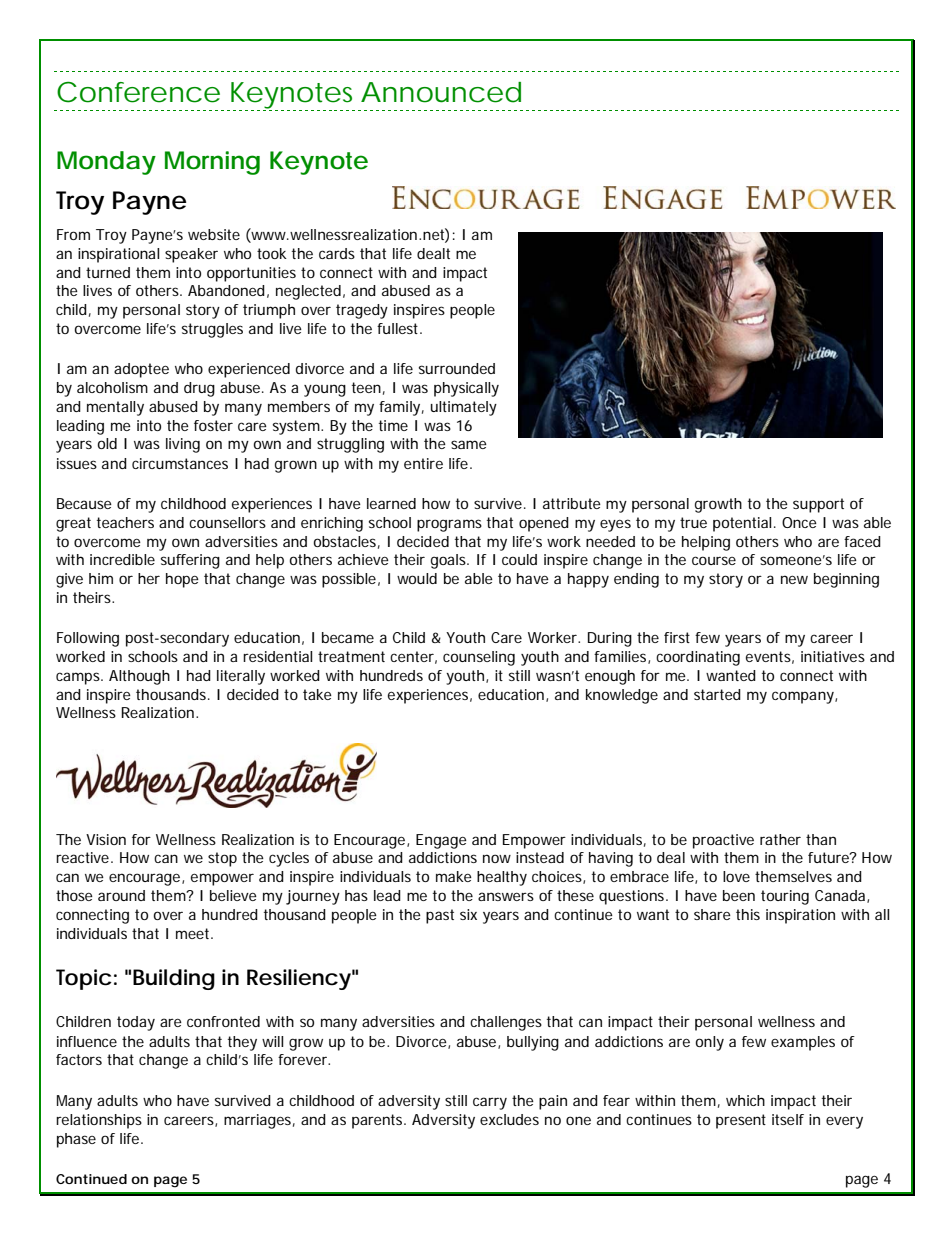 The width and height of the document is (952, 1233). Describe the element at coordinates (190, 561) in the document. I see `suffering` at that location.
